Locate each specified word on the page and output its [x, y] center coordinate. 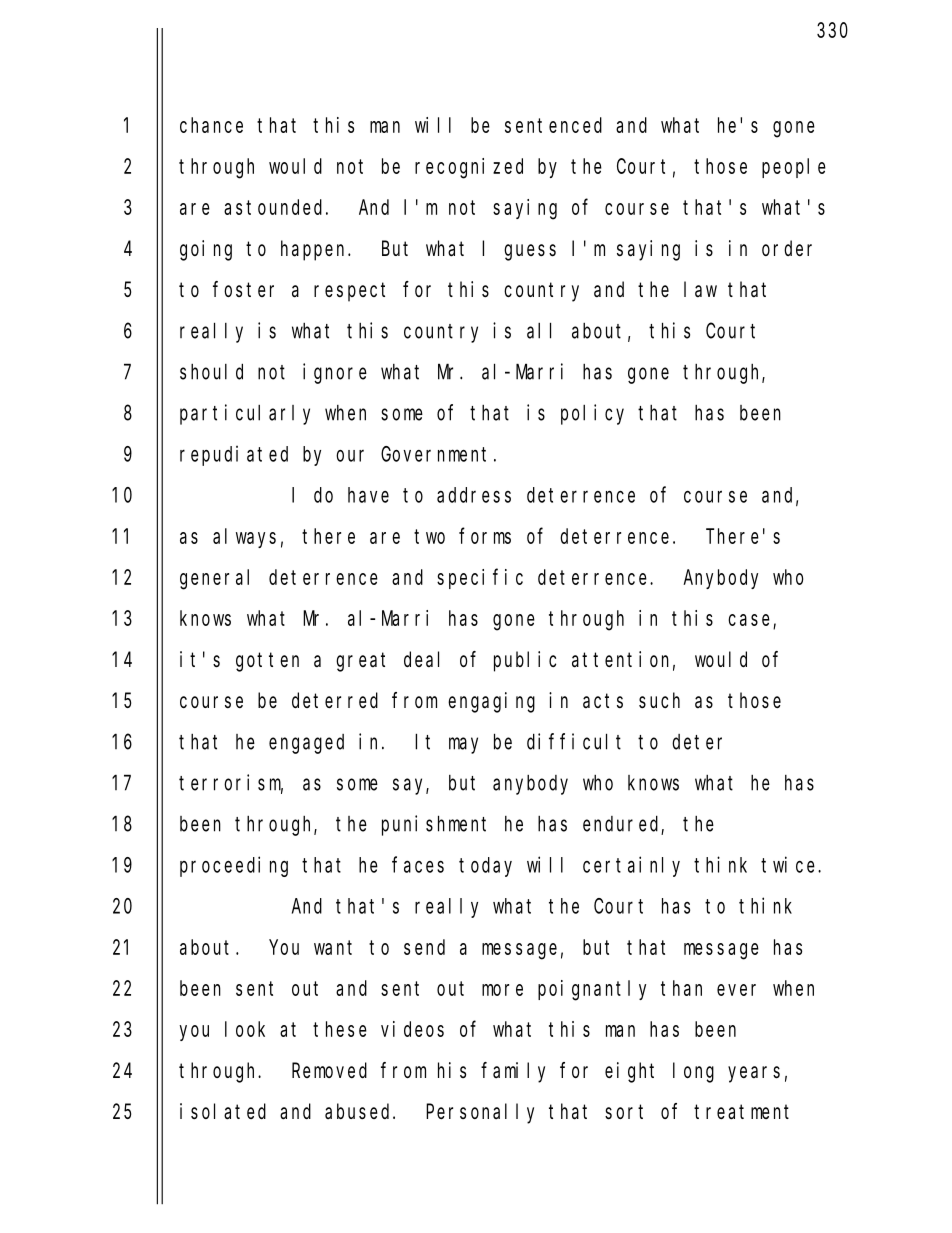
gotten [267, 662]
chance [211, 125]
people [794, 168]
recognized [469, 168]
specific [480, 578]
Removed [329, 1070]
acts [603, 701]
